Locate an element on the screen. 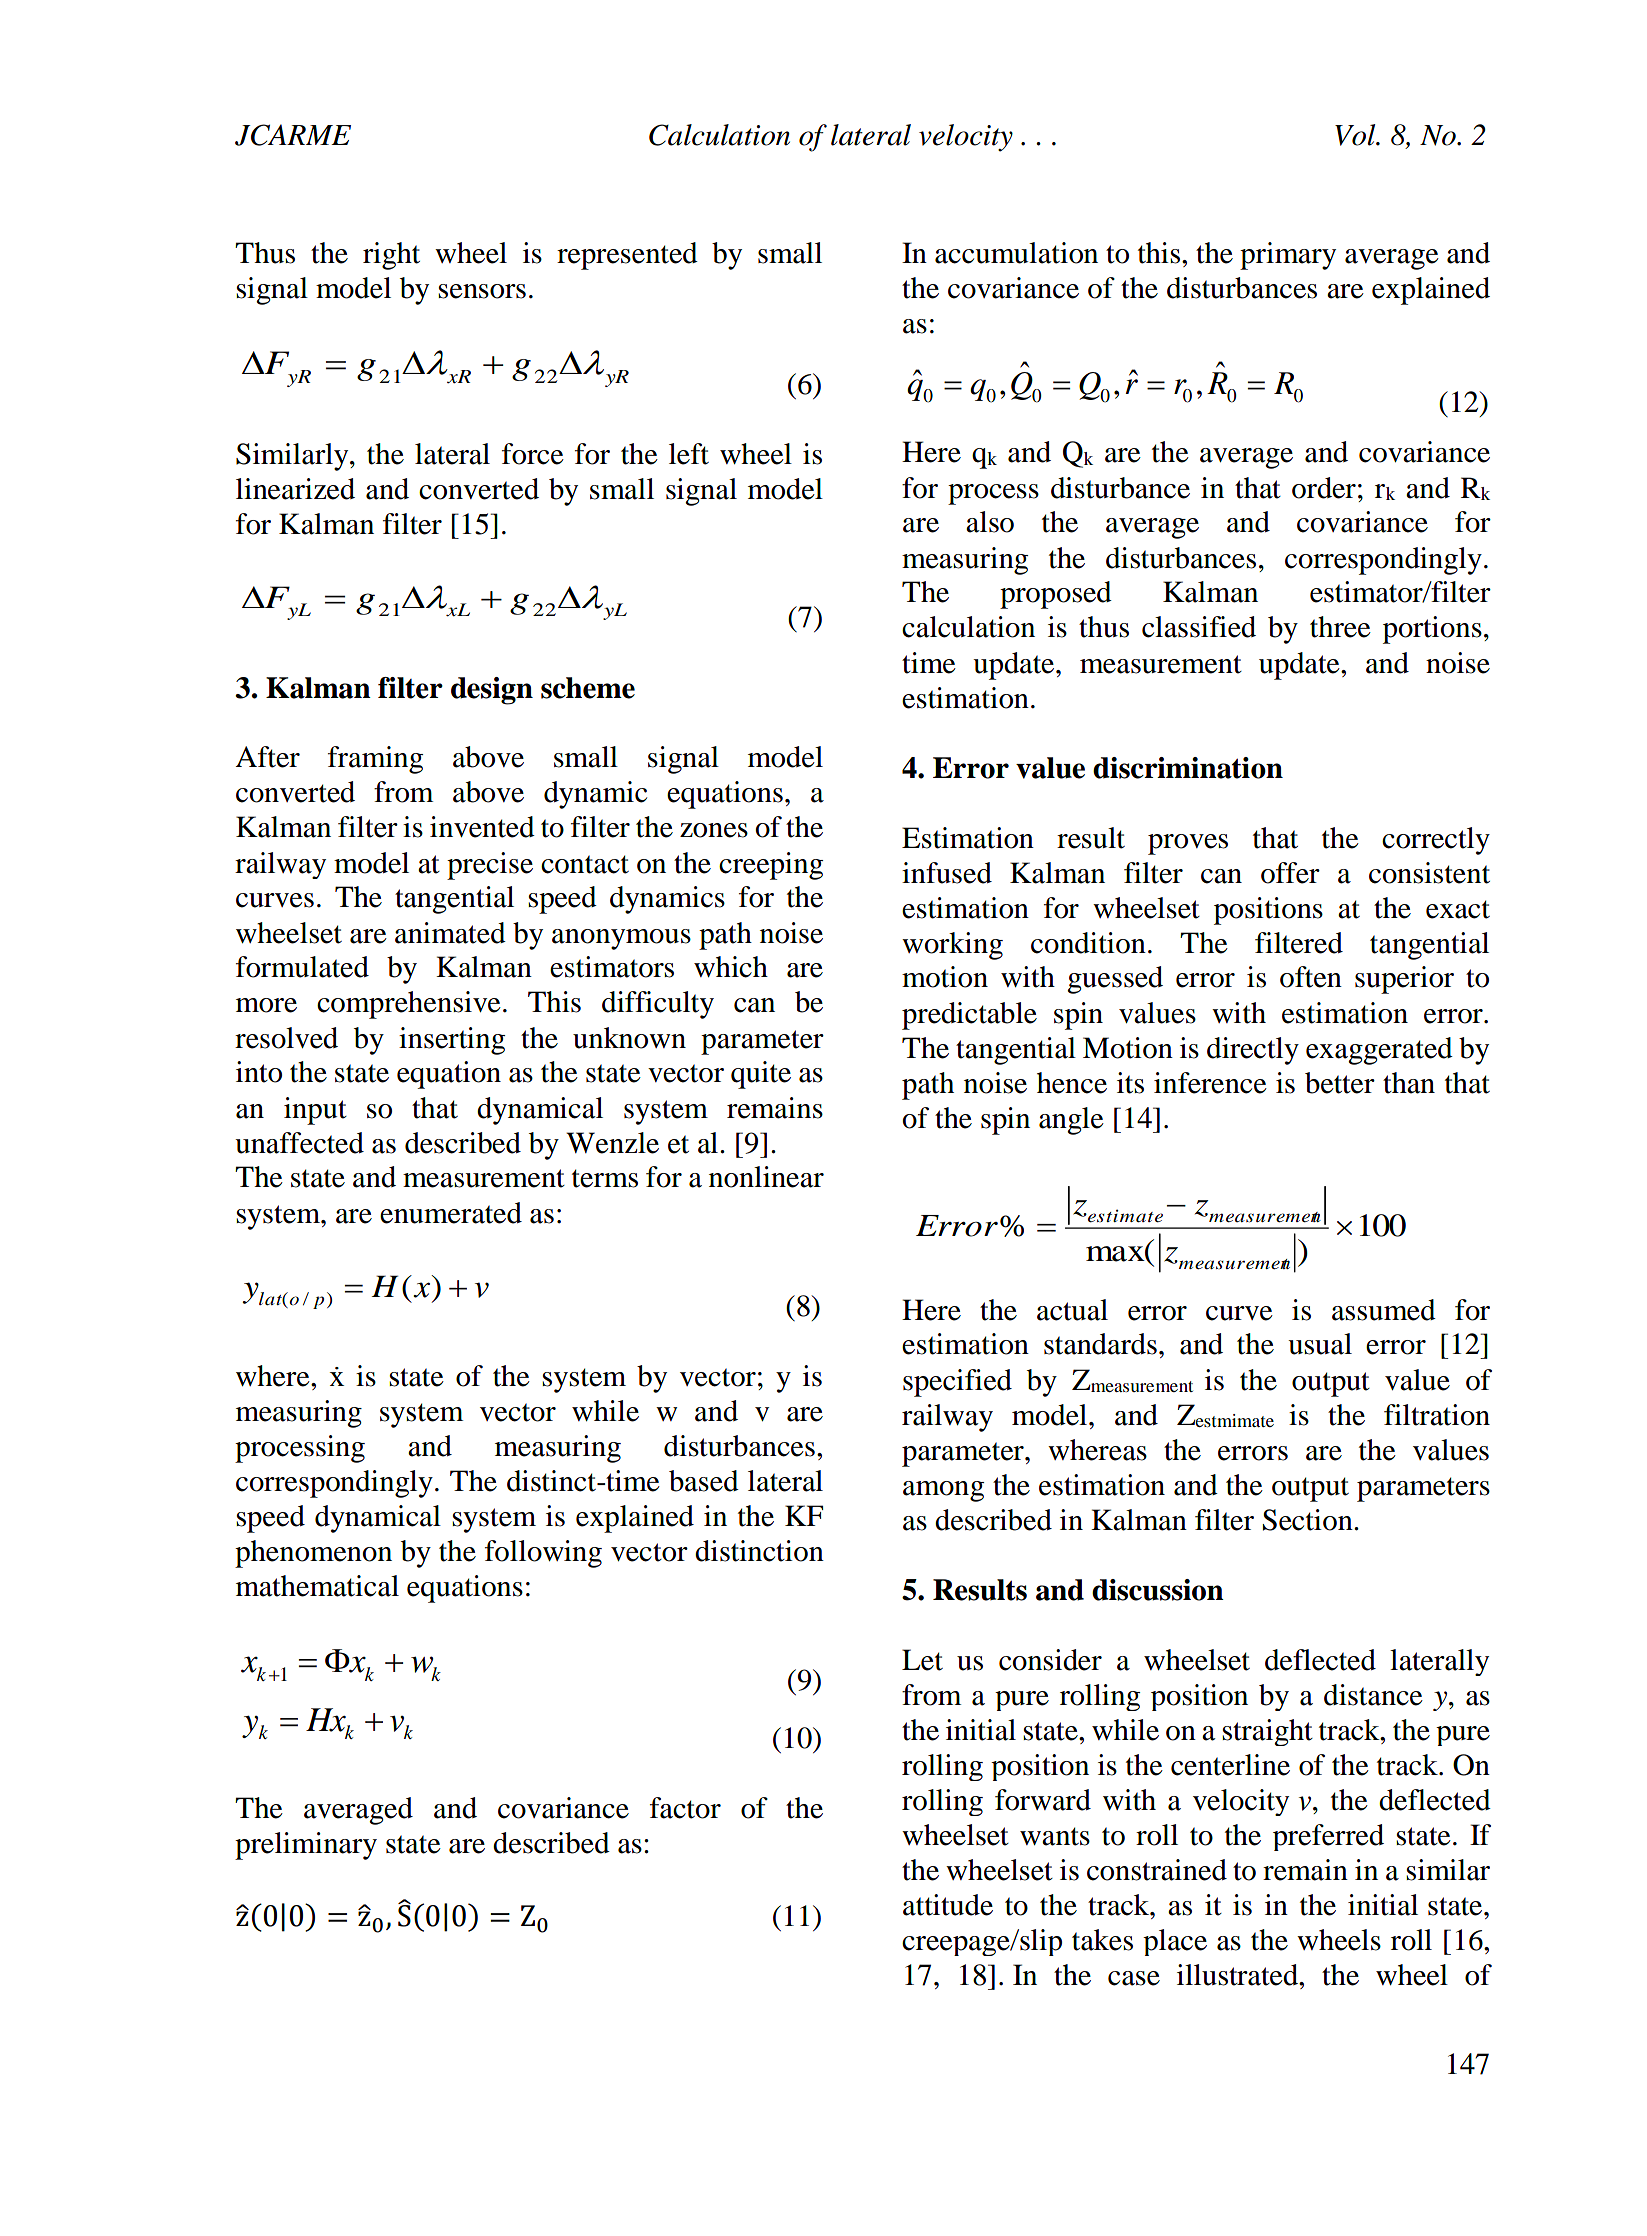  right is located at coordinates (391, 256).
